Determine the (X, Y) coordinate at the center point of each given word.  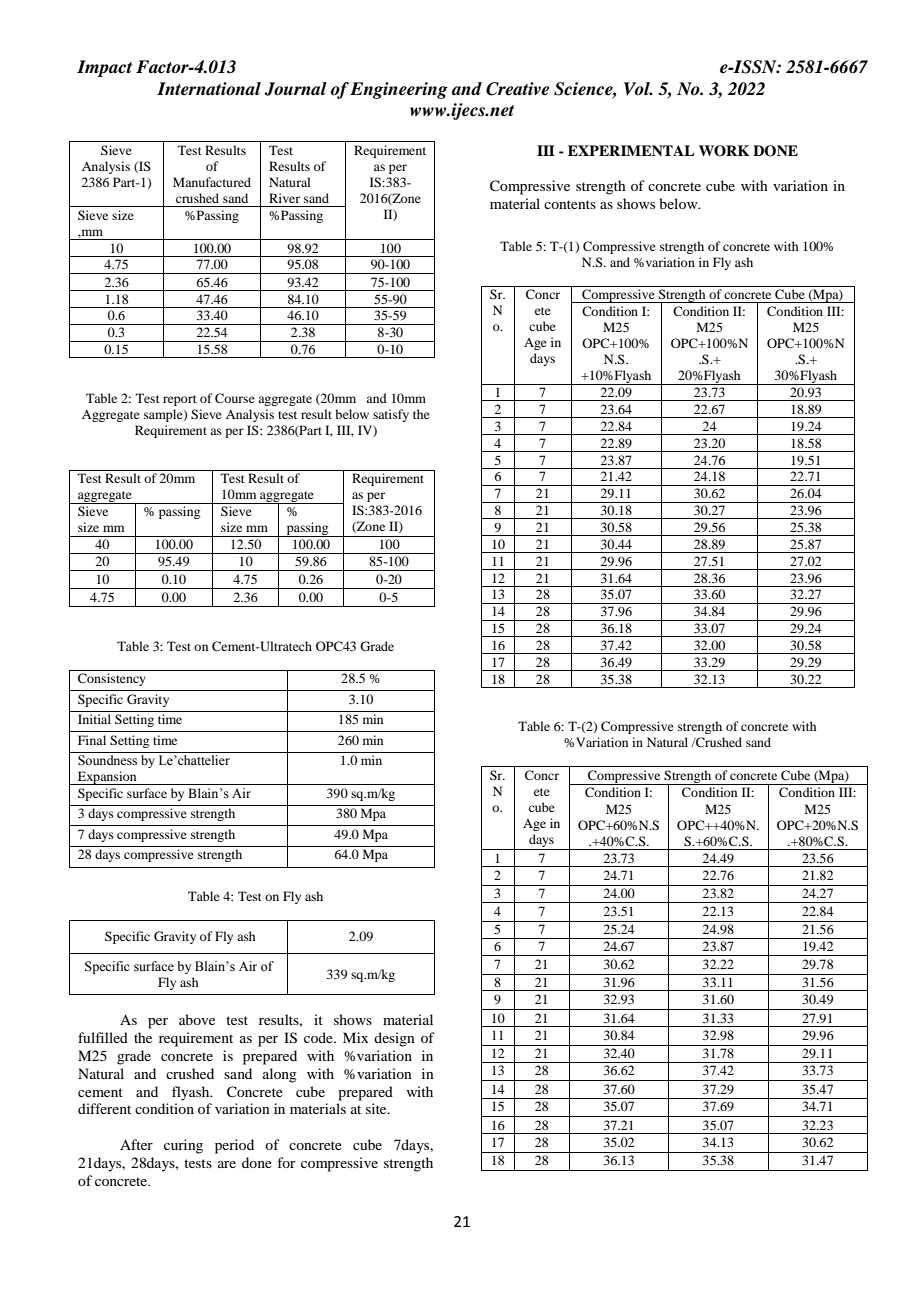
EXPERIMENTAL (631, 150)
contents (570, 204)
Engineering (399, 90)
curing (183, 1146)
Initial (94, 719)
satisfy (391, 415)
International (209, 89)
